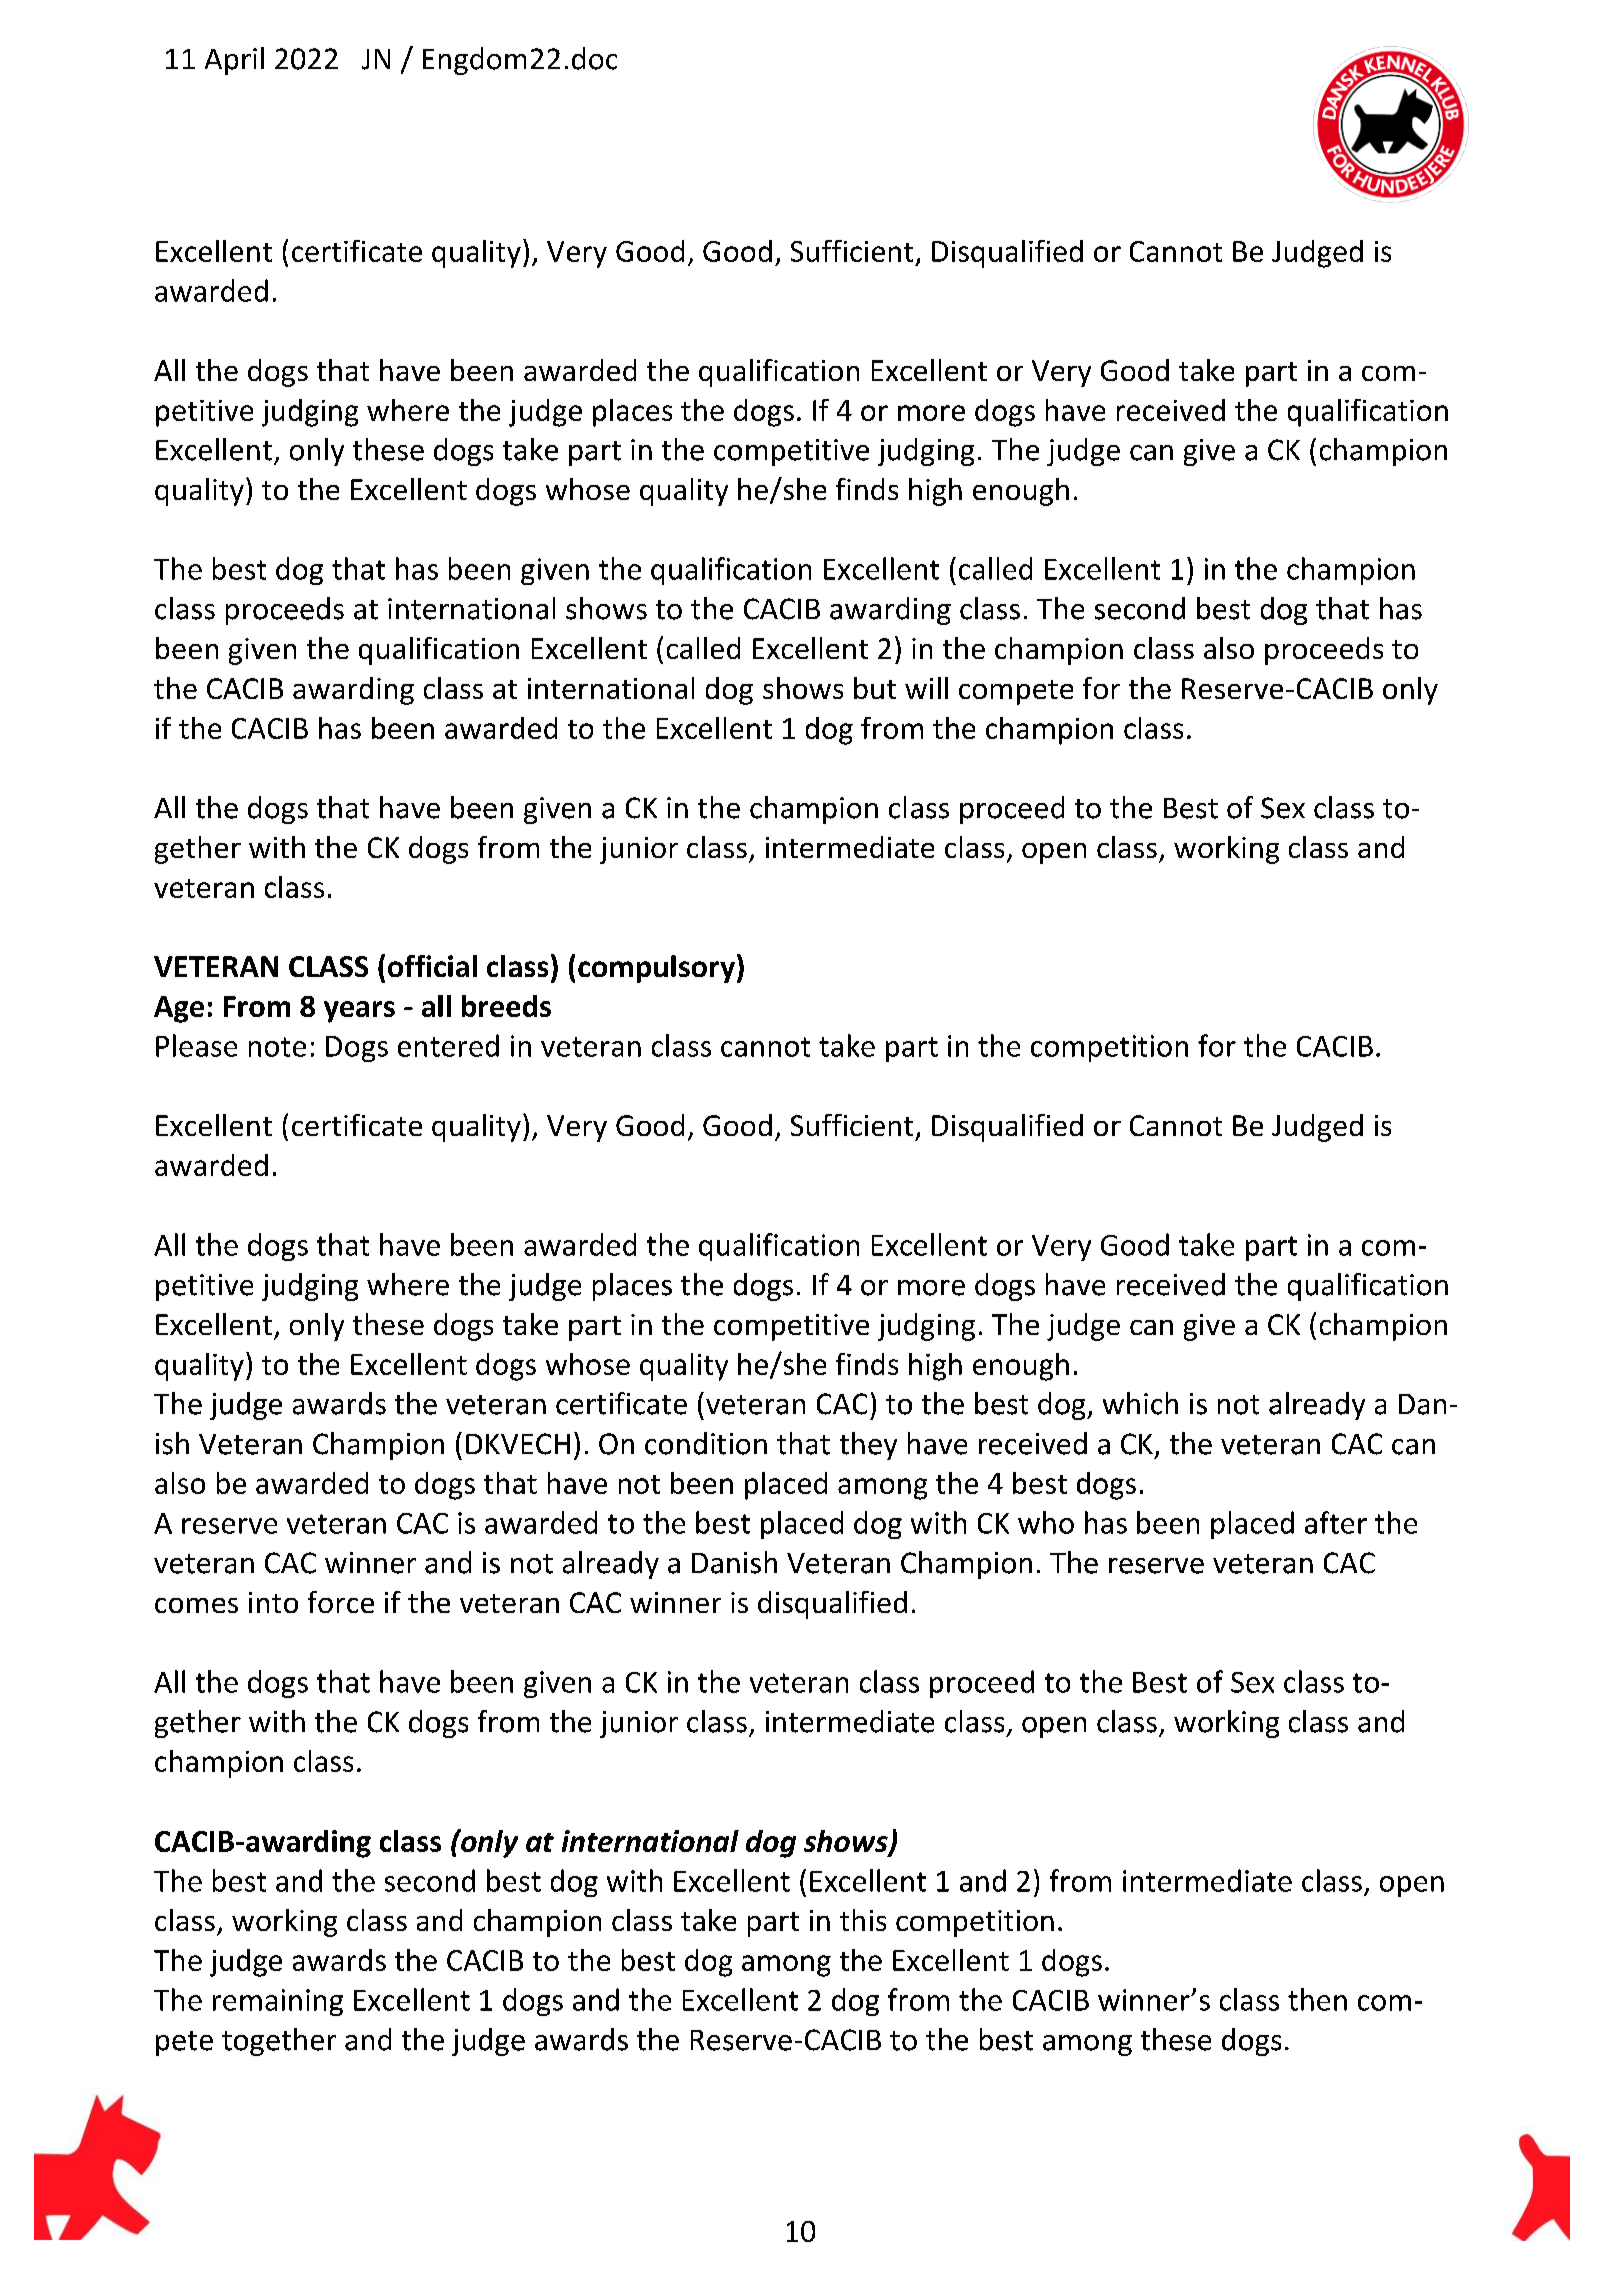 The height and width of the screenshot is (2284, 1615). I want to click on breeds, so click(506, 1006).
